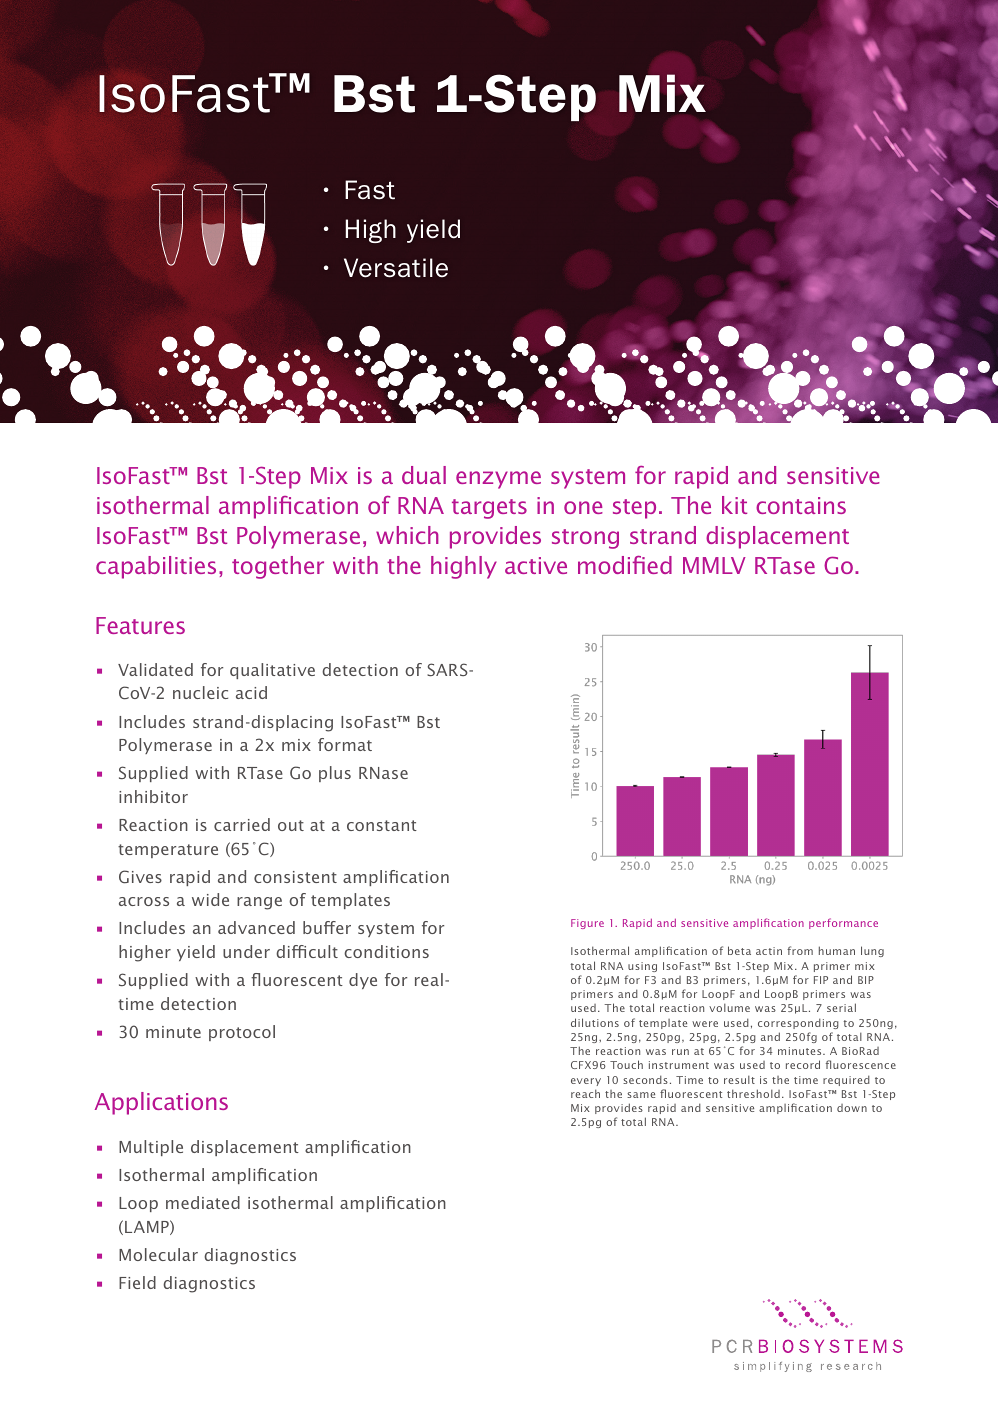 The image size is (998, 1411). I want to click on together, so click(278, 567).
